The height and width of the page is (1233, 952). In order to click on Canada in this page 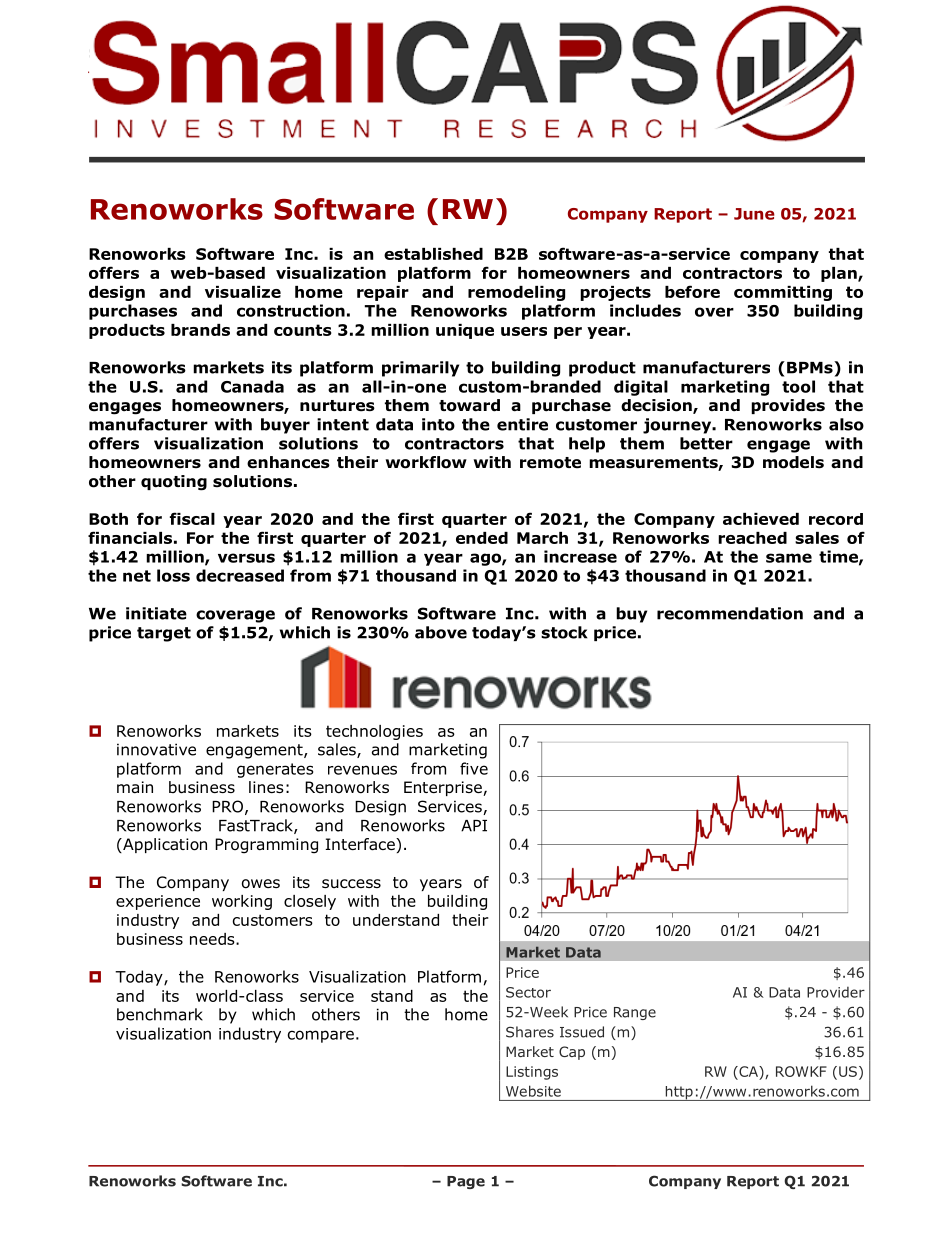, I will do `click(252, 386)`.
